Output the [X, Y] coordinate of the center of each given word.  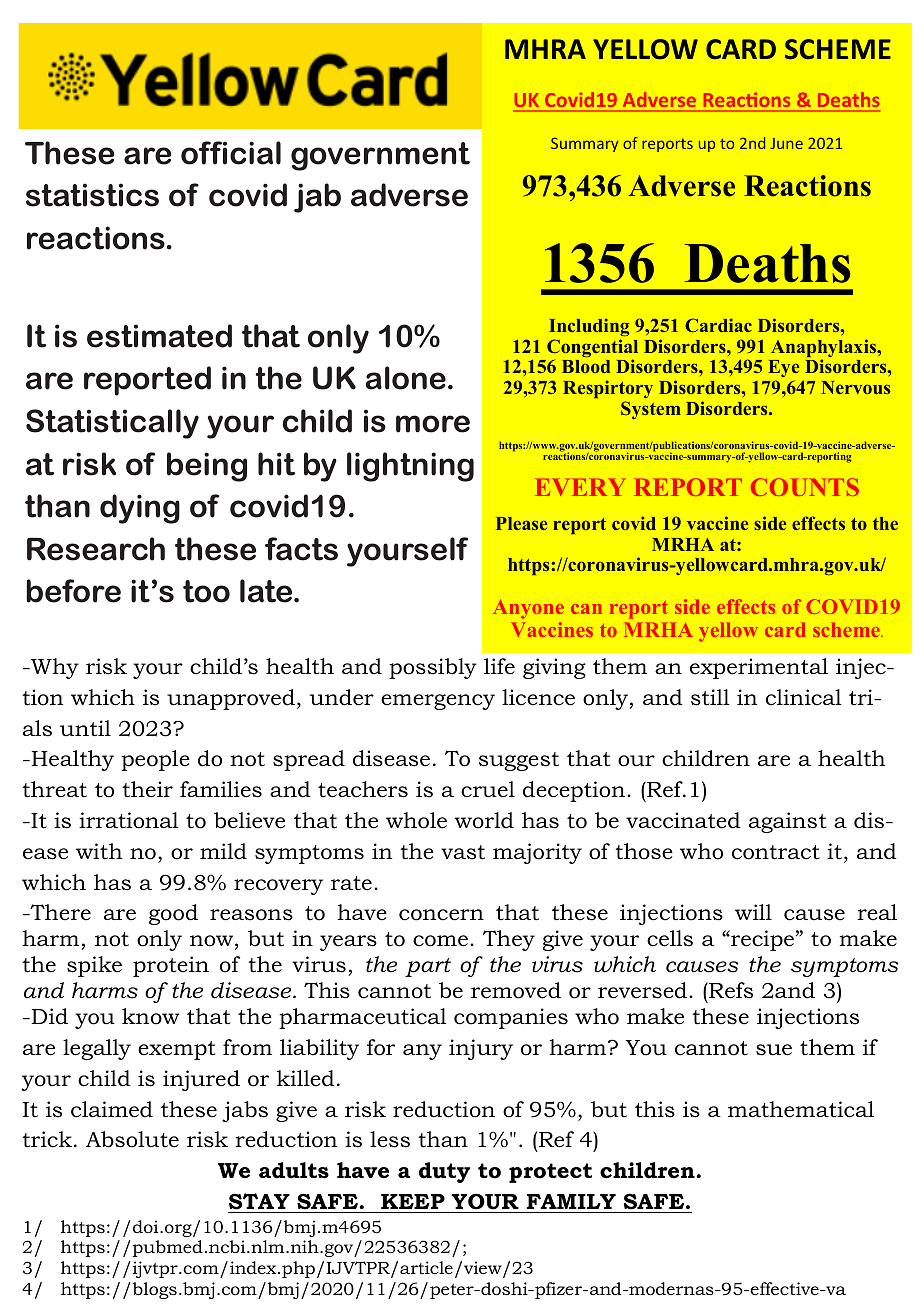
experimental [759, 668]
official [231, 153]
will [753, 912]
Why [54, 668]
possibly [433, 668]
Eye [783, 370]
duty [445, 1172]
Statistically [112, 424]
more [433, 424]
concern [441, 915]
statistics [92, 195]
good [173, 914]
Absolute [132, 1139]
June [786, 143]
